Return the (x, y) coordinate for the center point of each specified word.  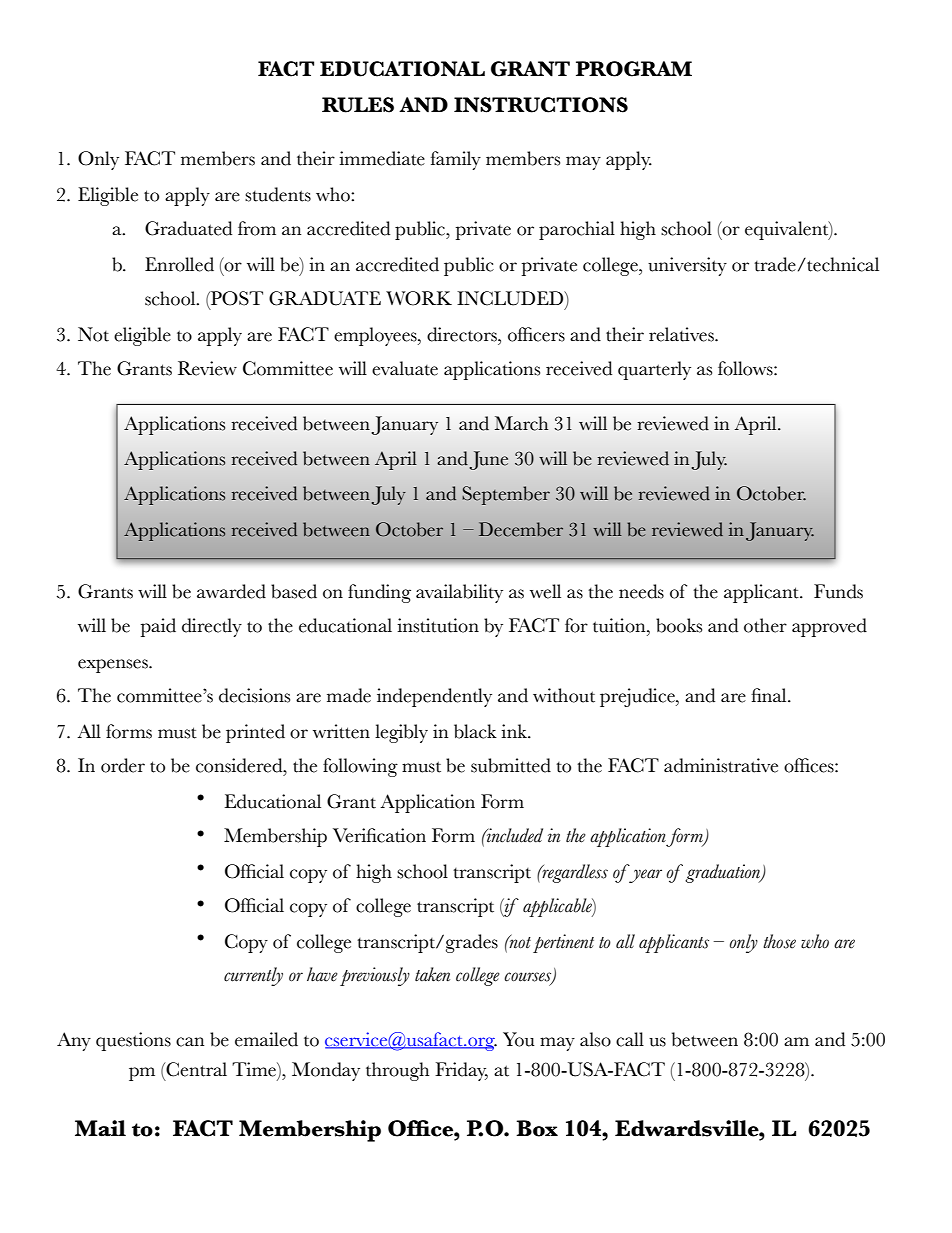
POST (236, 298)
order (123, 765)
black (475, 731)
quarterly (654, 370)
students (278, 194)
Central (195, 1069)
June (488, 460)
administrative (721, 765)
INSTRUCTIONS (541, 105)
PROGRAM (634, 69)
